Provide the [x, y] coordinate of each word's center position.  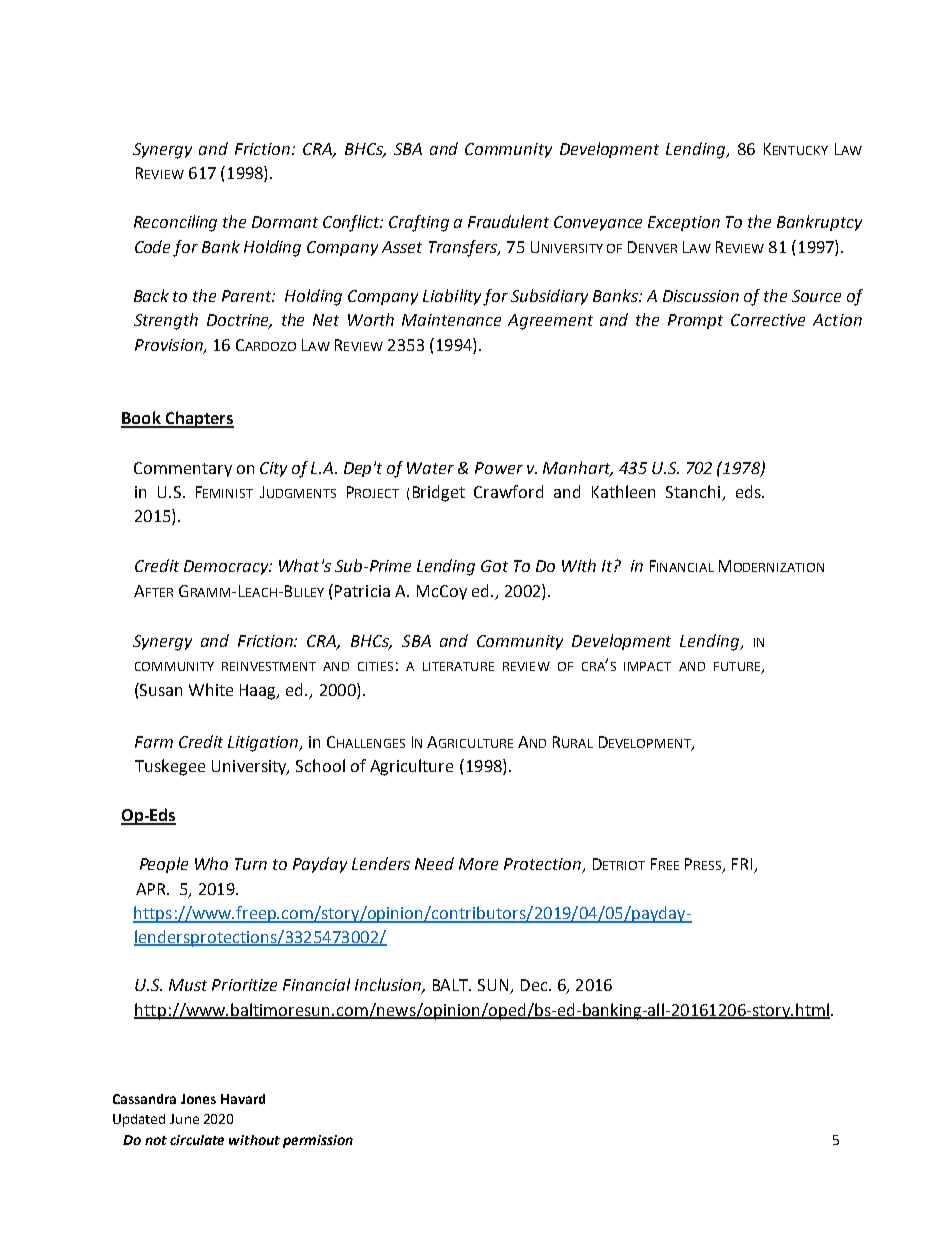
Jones [198, 1099]
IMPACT [647, 666]
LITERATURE [458, 666]
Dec [535, 985]
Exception [684, 223]
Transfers [464, 248]
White [211, 689]
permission [318, 1141]
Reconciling [175, 223]
